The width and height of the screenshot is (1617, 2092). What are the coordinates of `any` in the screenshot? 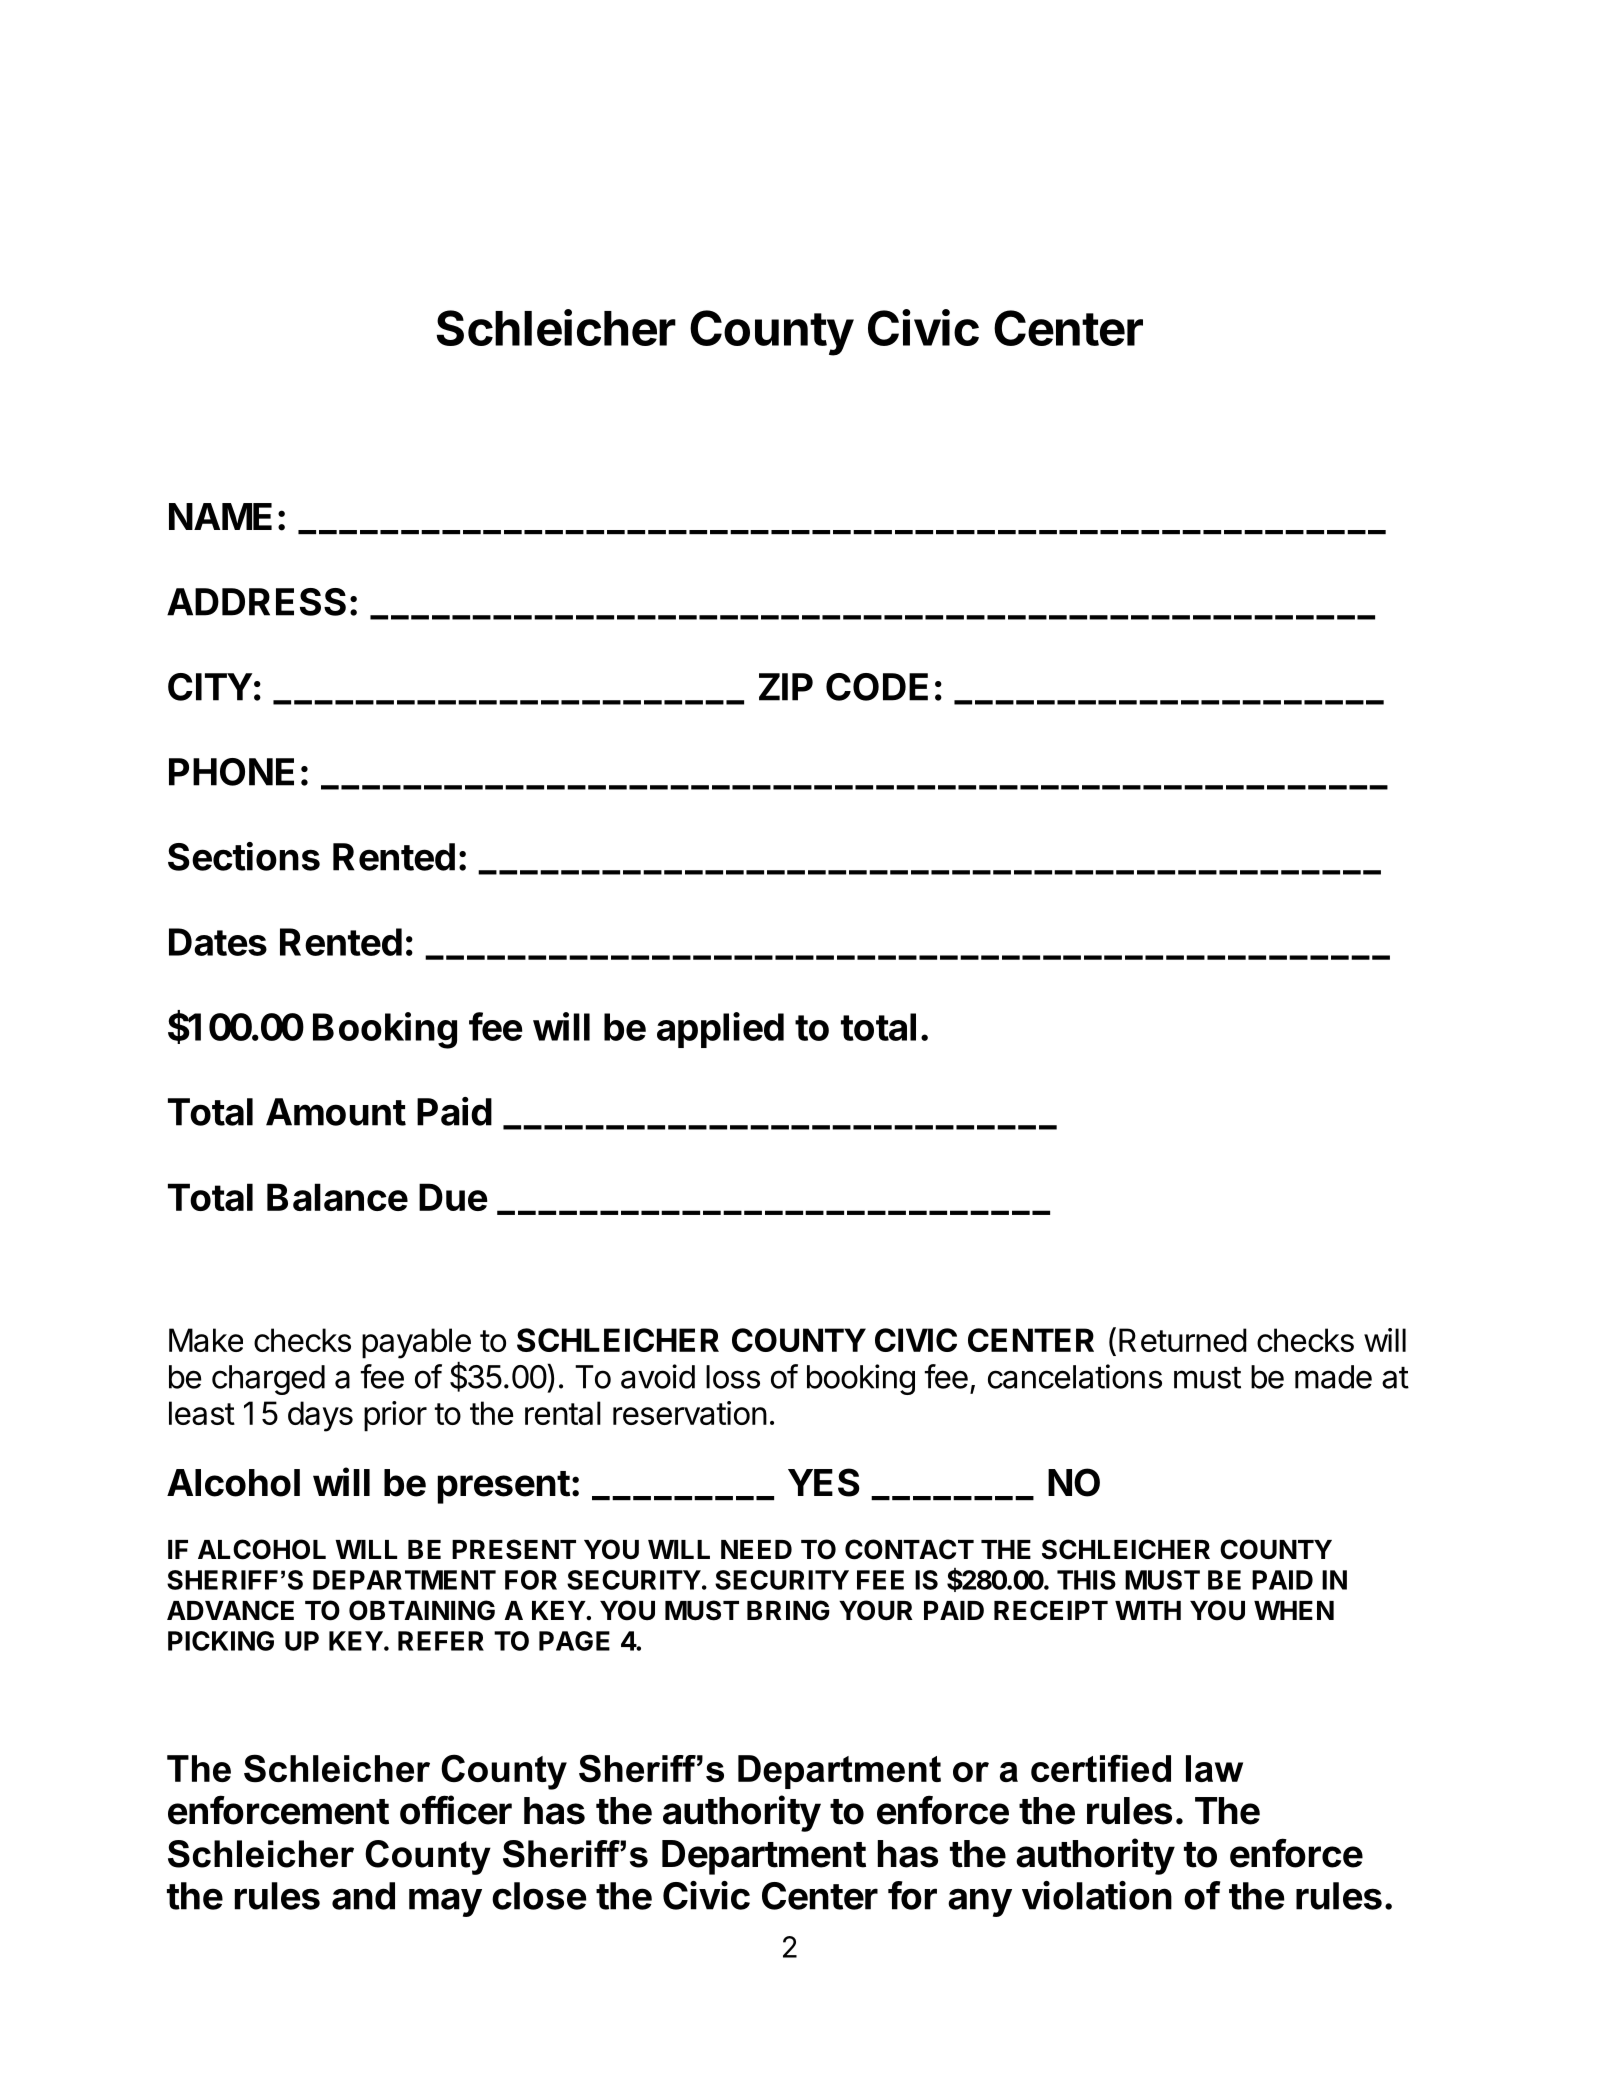 It's located at (980, 1902).
